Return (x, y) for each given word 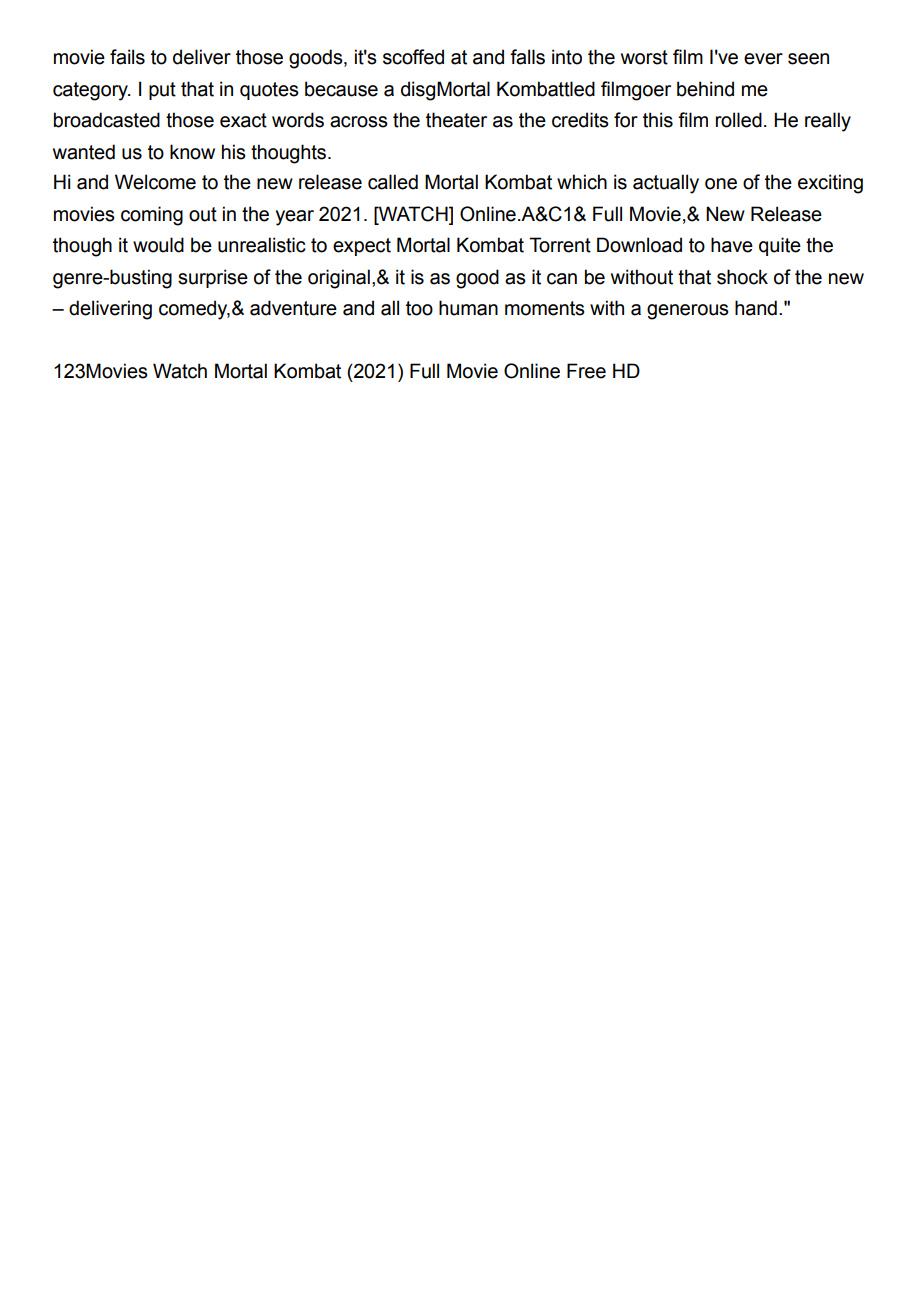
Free (586, 371)
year (295, 218)
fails (127, 57)
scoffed (413, 57)
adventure (293, 308)
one (721, 184)
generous (688, 312)
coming (152, 216)
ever (763, 59)
